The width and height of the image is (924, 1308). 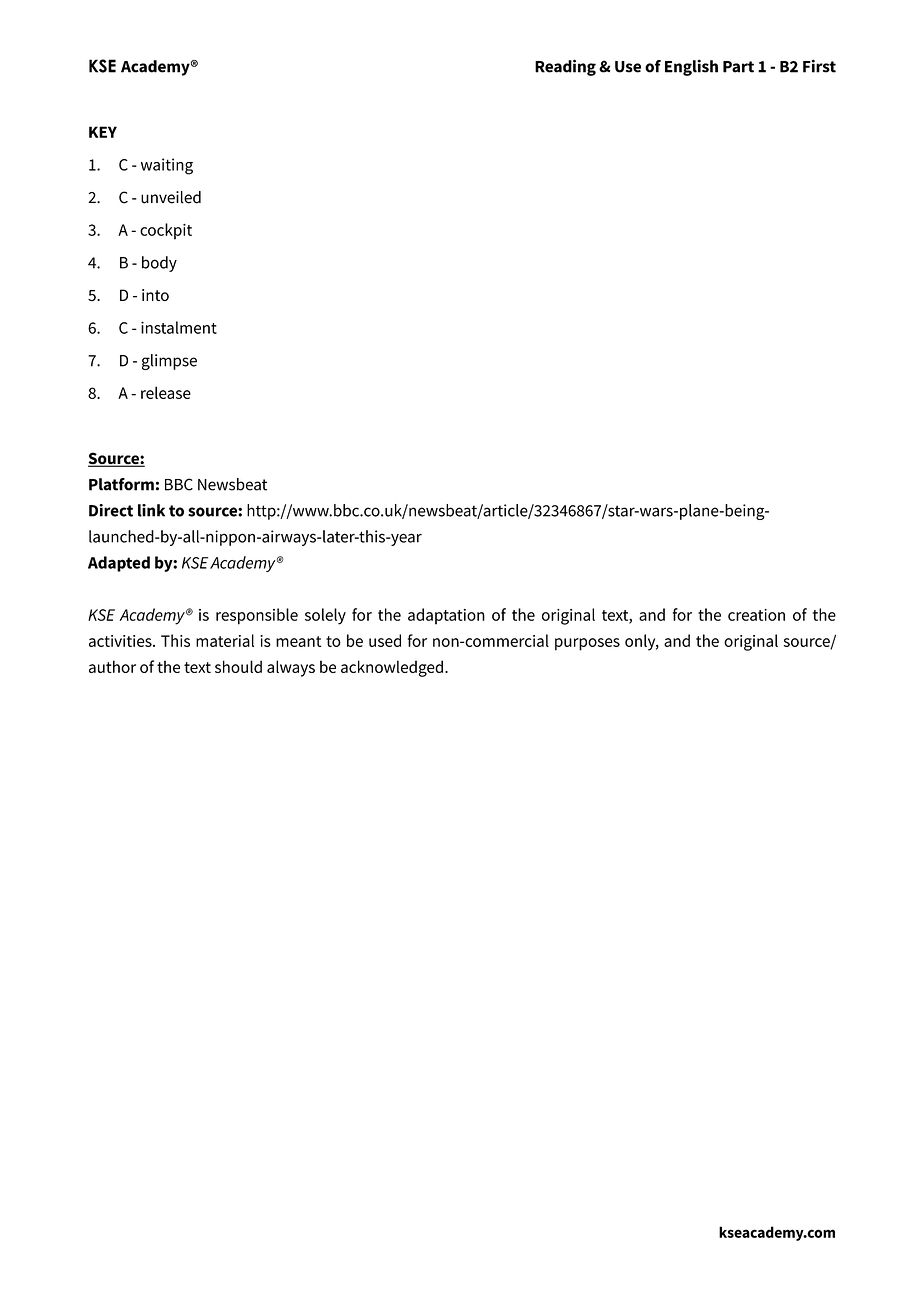 I want to click on used, so click(x=385, y=640).
